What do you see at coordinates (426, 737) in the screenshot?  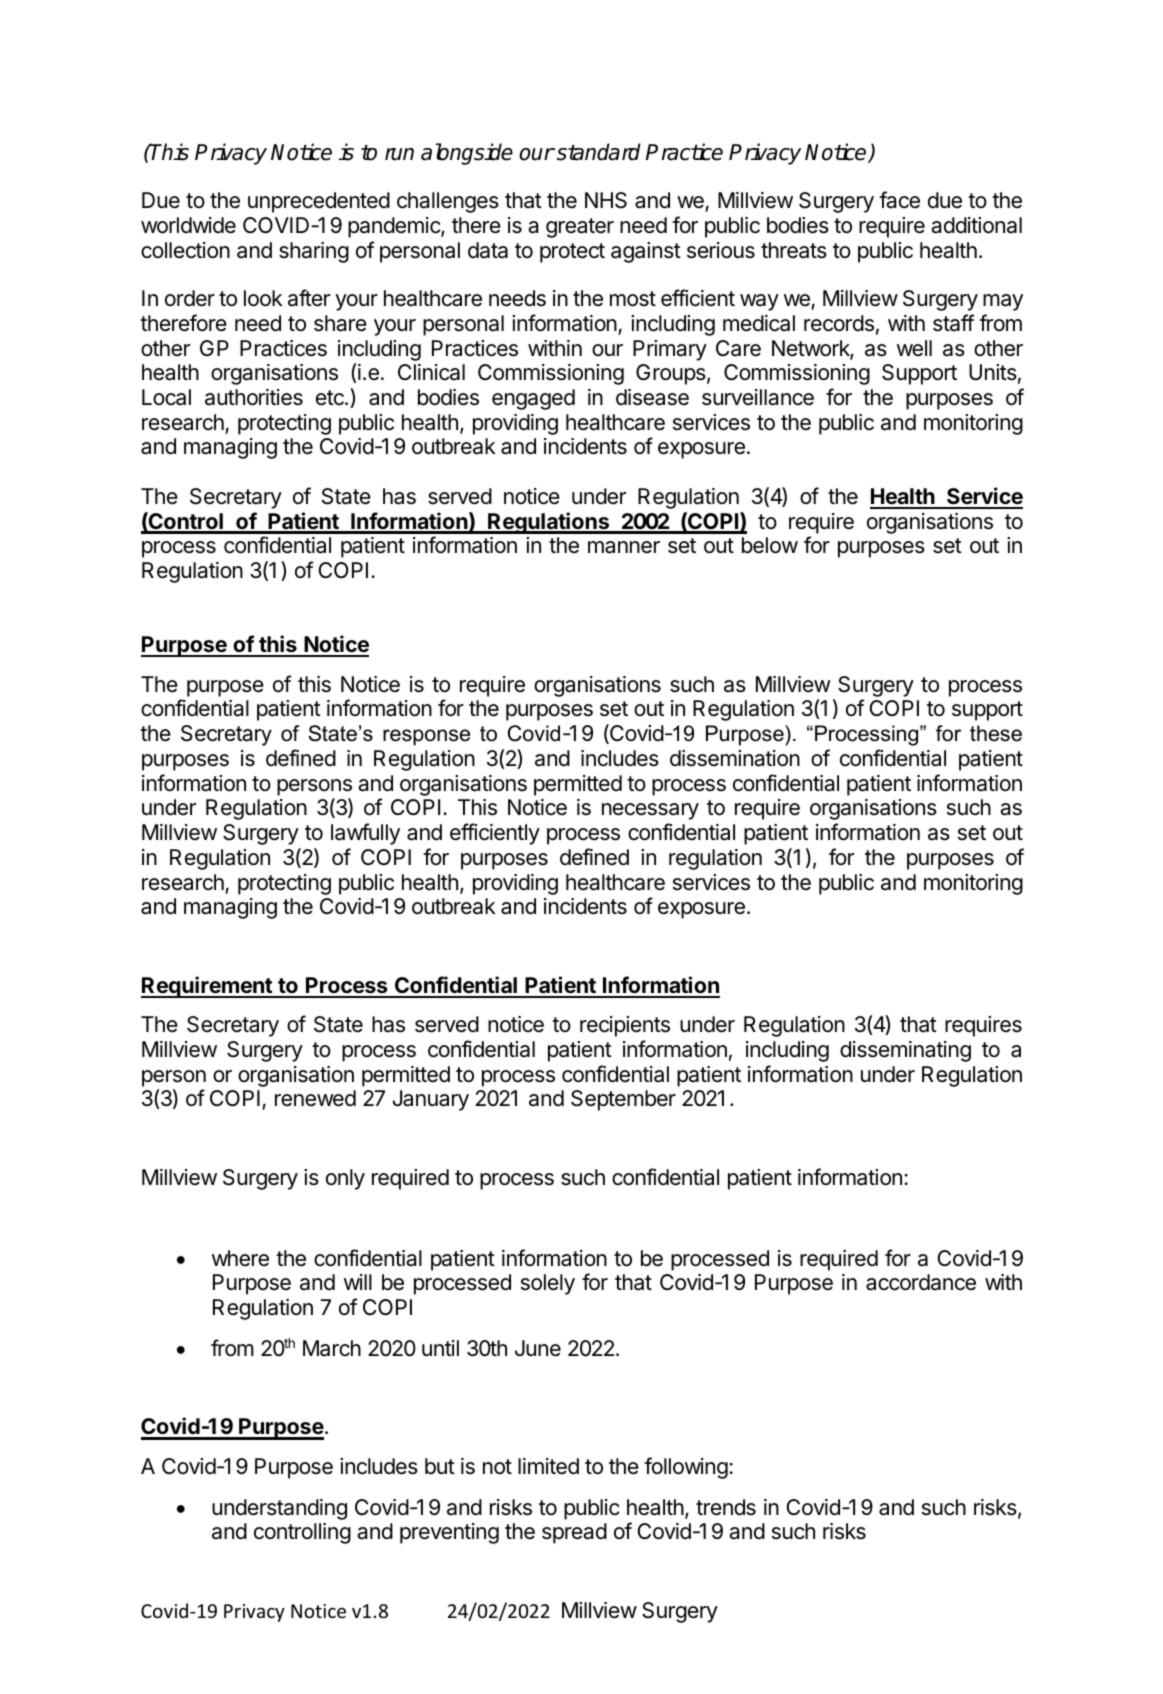 I see `response` at bounding box center [426, 737].
